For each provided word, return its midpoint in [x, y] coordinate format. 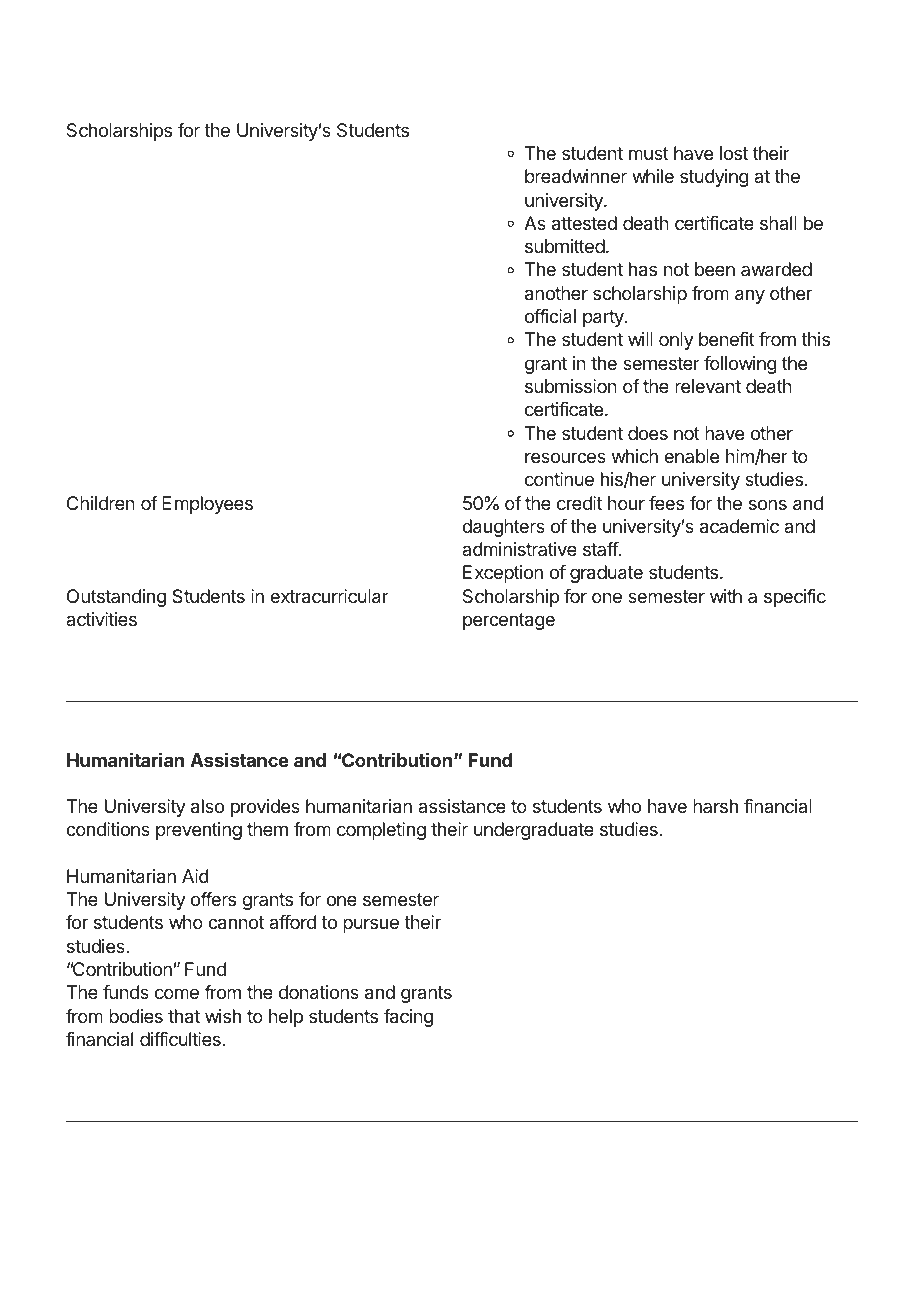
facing [408, 1018]
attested [584, 223]
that [184, 1016]
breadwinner [576, 176]
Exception [503, 574]
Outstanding [116, 598]
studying [714, 178]
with [726, 596]
